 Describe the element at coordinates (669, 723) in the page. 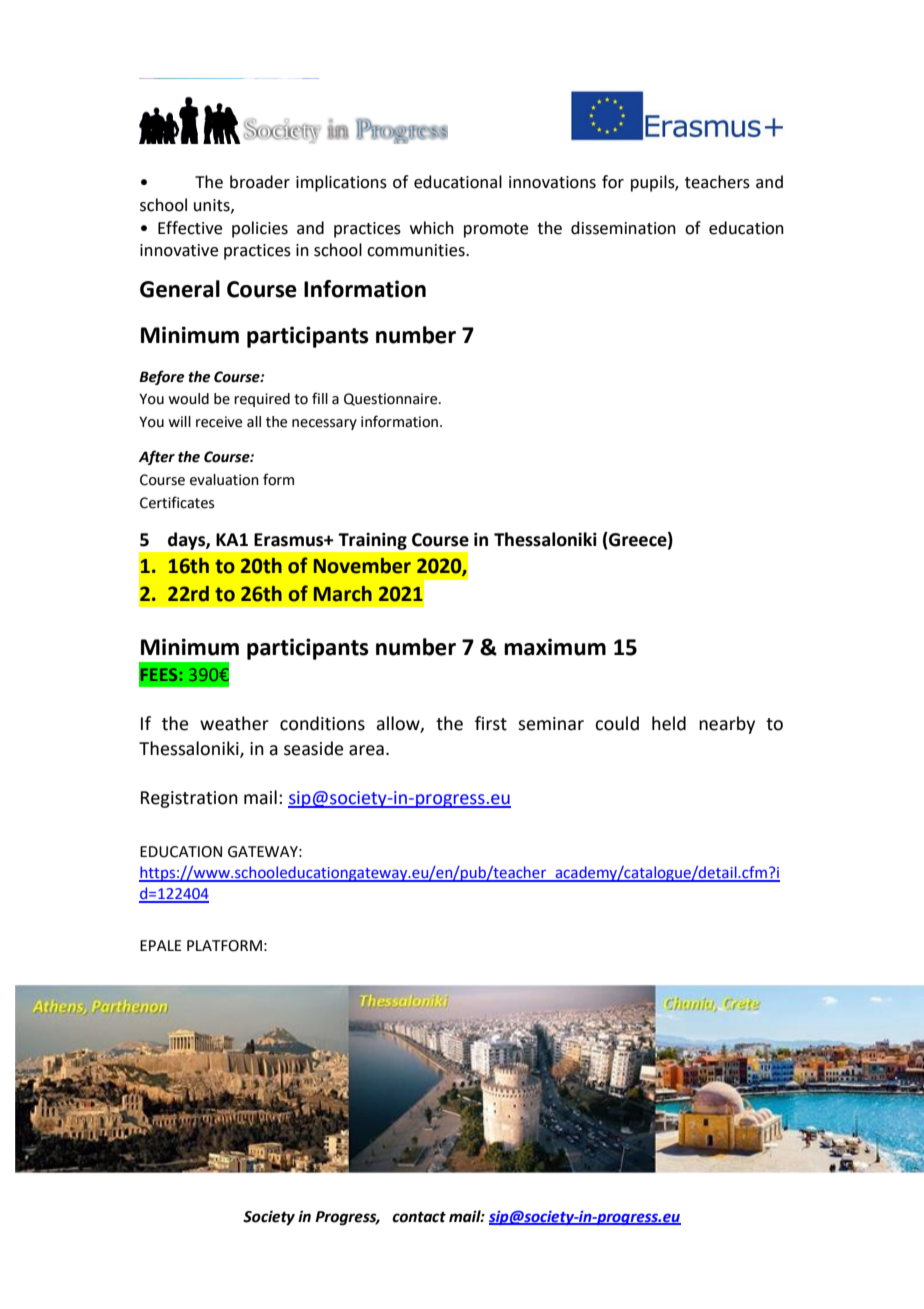

I see `held` at that location.
